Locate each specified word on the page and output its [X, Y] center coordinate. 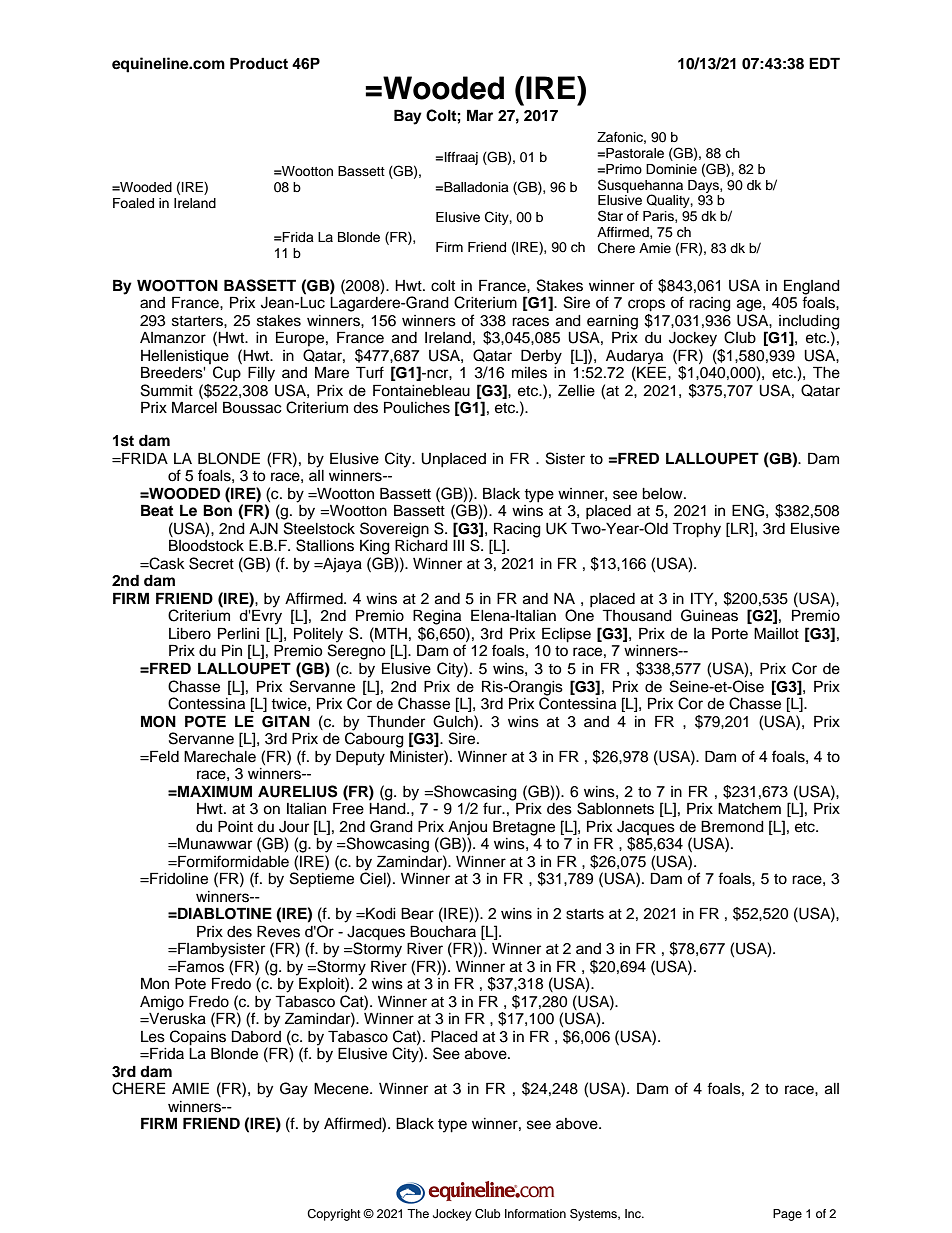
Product [259, 63]
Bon [217, 510]
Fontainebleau [421, 390]
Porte [730, 633]
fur [493, 808]
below [663, 494]
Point [235, 826]
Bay [408, 117]
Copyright [334, 1215]
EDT [824, 63]
